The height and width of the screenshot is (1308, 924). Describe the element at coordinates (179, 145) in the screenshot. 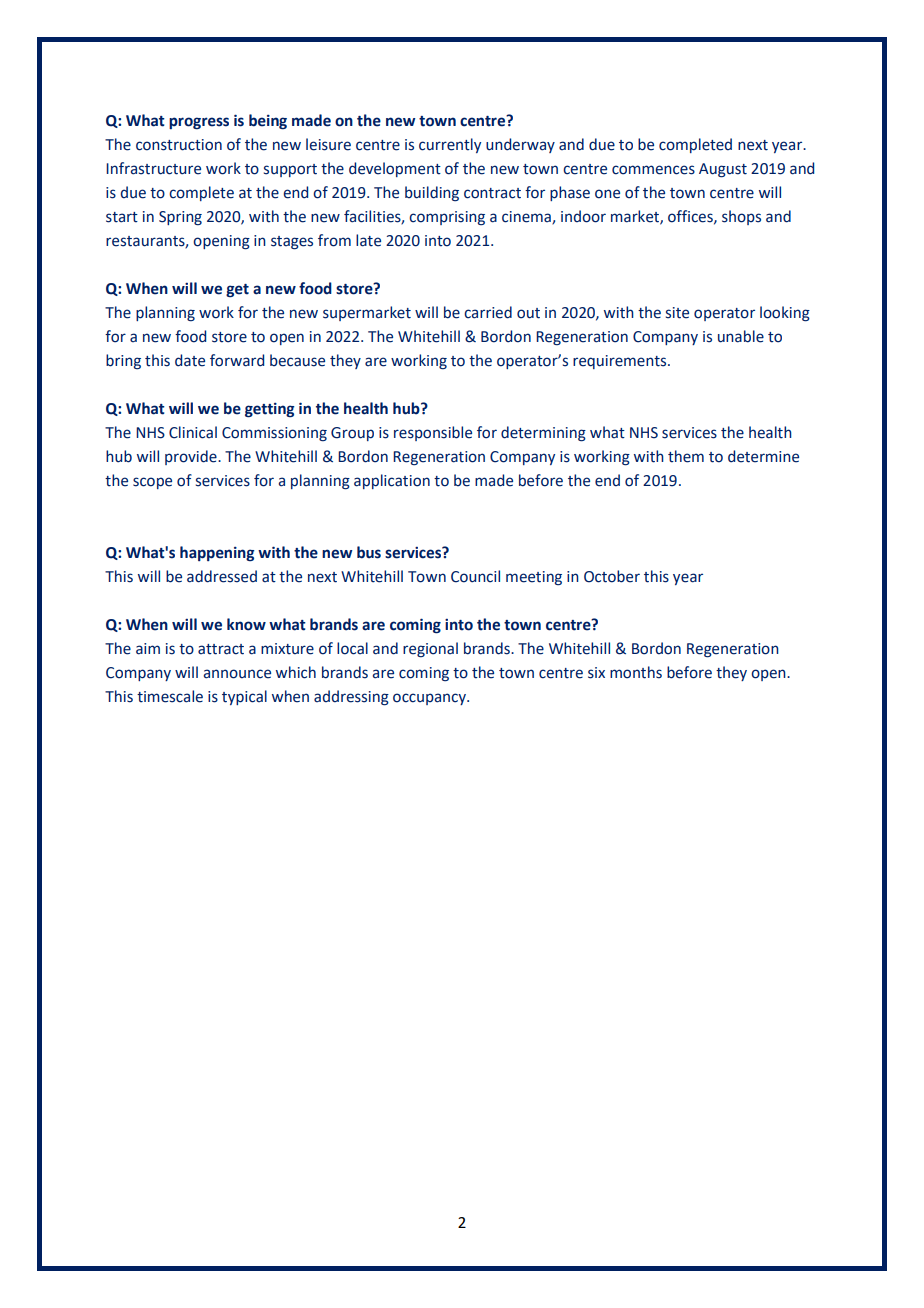

I see `construction` at that location.
